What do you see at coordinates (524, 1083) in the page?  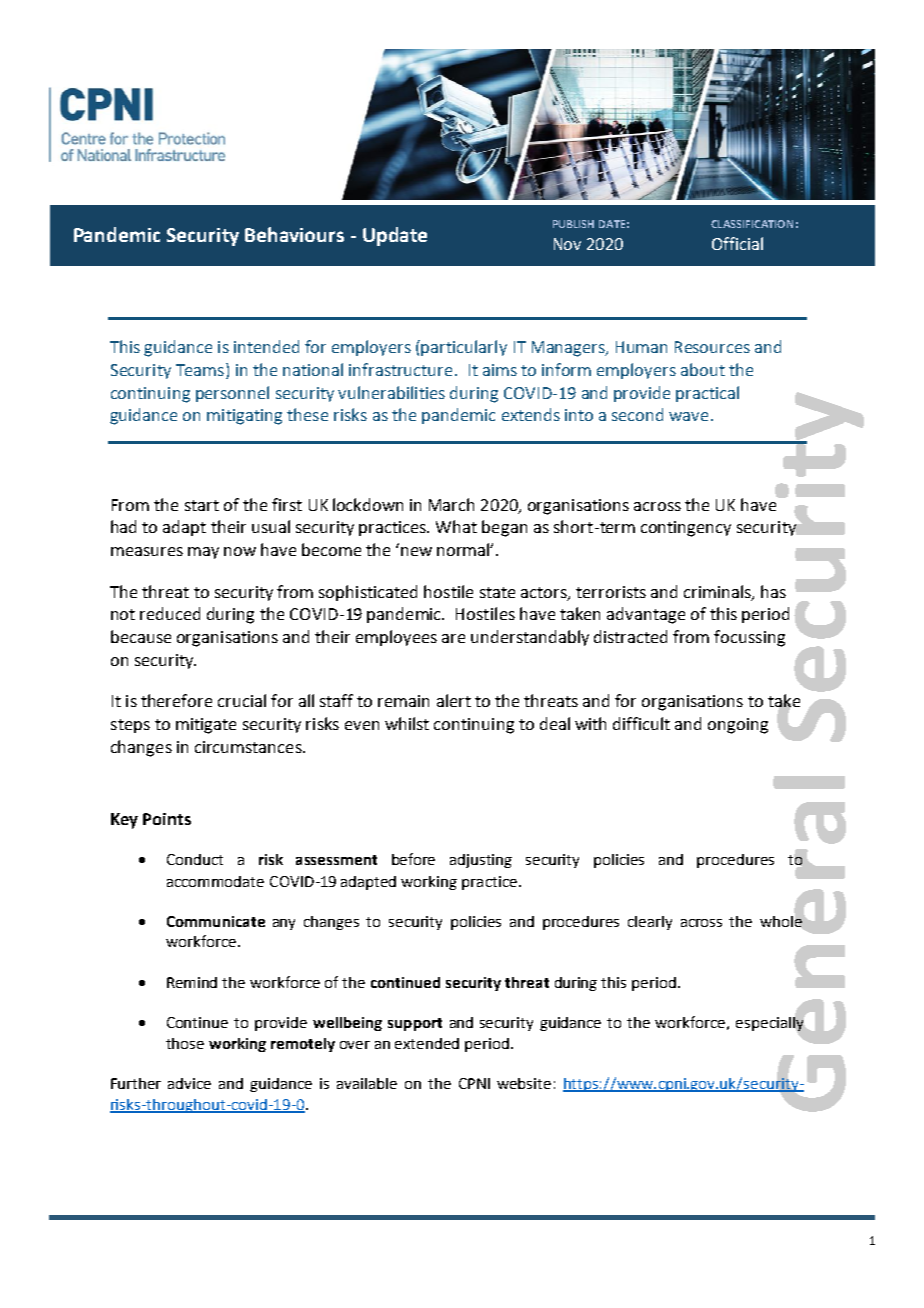 I see `website` at bounding box center [524, 1083].
